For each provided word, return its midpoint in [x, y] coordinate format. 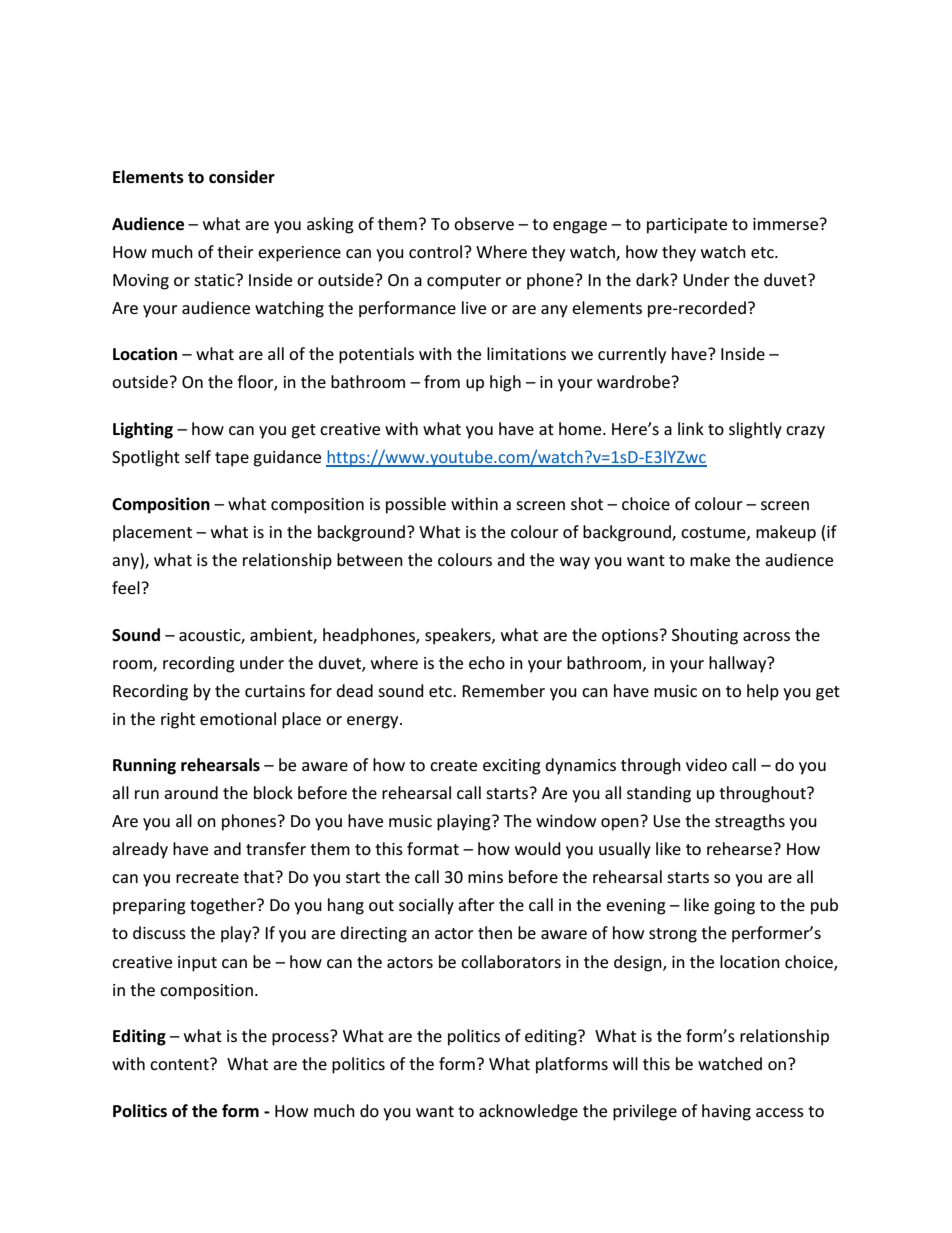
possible [416, 505]
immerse [787, 224]
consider [242, 177]
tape [232, 459]
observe [484, 223]
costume [714, 533]
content [180, 1064]
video [706, 764]
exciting [512, 767]
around [191, 792]
